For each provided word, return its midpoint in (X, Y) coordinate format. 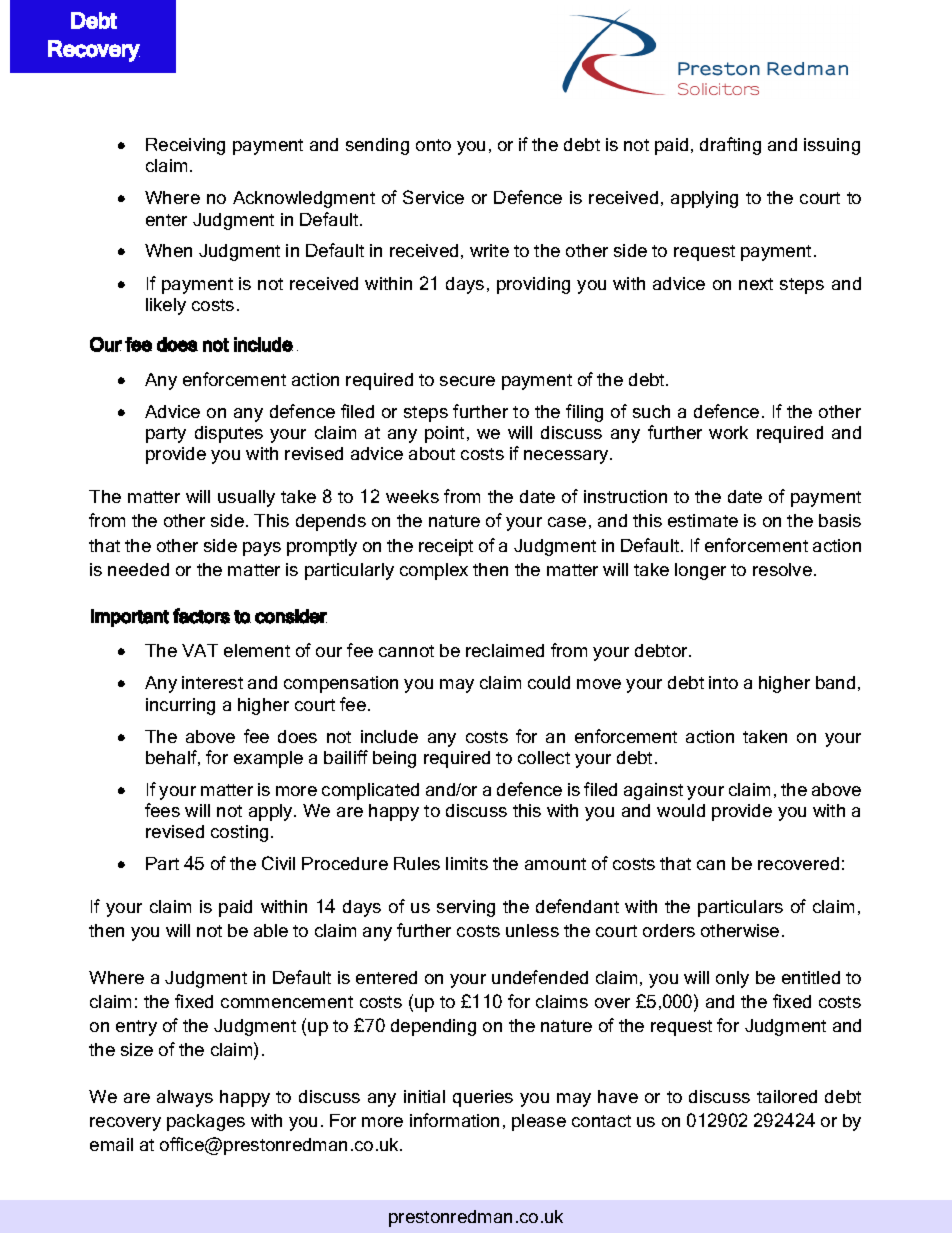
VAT (200, 650)
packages (206, 1122)
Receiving (185, 146)
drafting (730, 146)
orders (669, 930)
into (723, 682)
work (728, 432)
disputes (229, 434)
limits (467, 863)
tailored (787, 1096)
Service (433, 197)
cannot (406, 651)
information (454, 1120)
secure (467, 381)
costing (239, 833)
